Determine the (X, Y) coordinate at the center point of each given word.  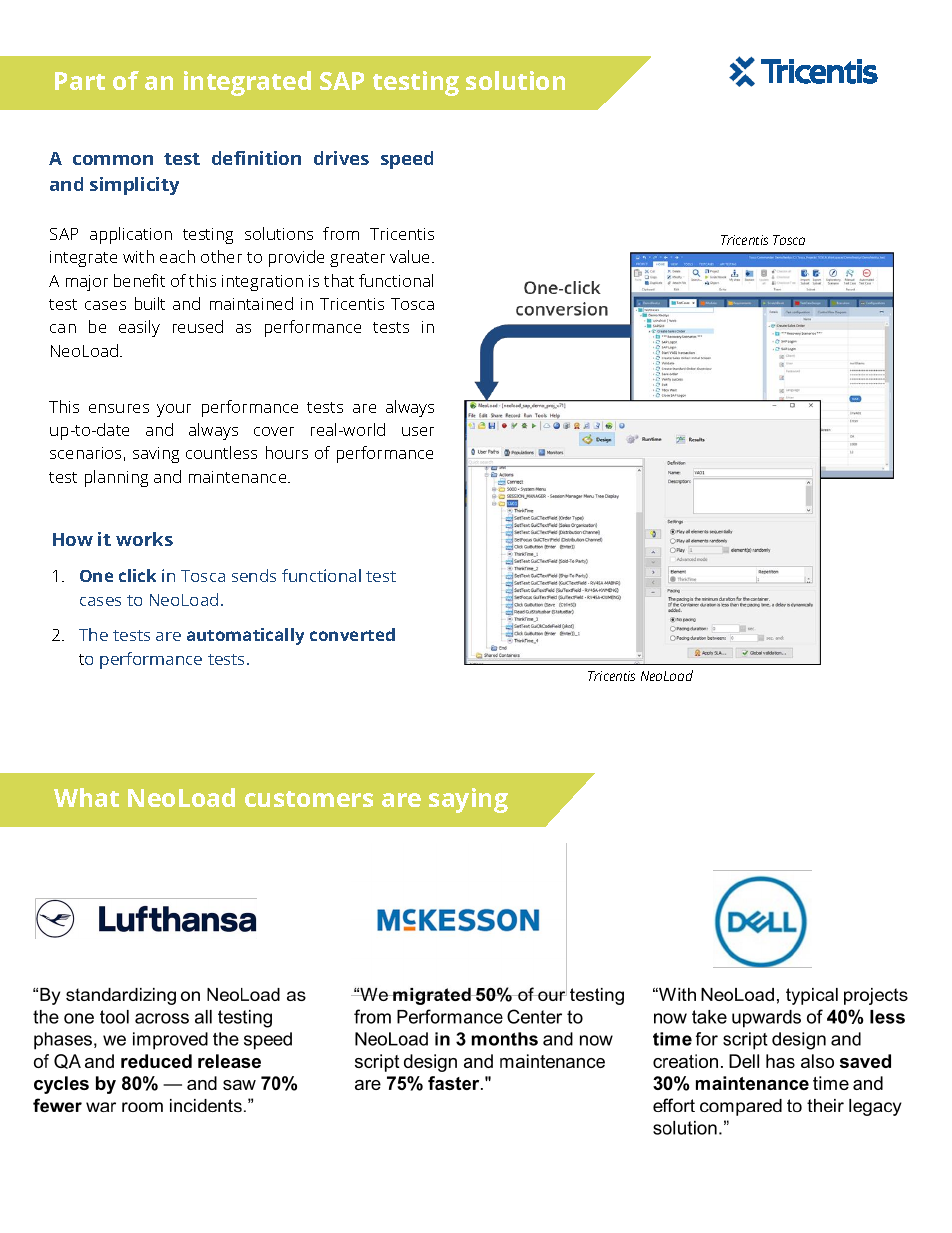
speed (407, 160)
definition (256, 158)
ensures (119, 408)
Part (80, 81)
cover (274, 431)
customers (309, 799)
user (418, 431)
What (86, 797)
